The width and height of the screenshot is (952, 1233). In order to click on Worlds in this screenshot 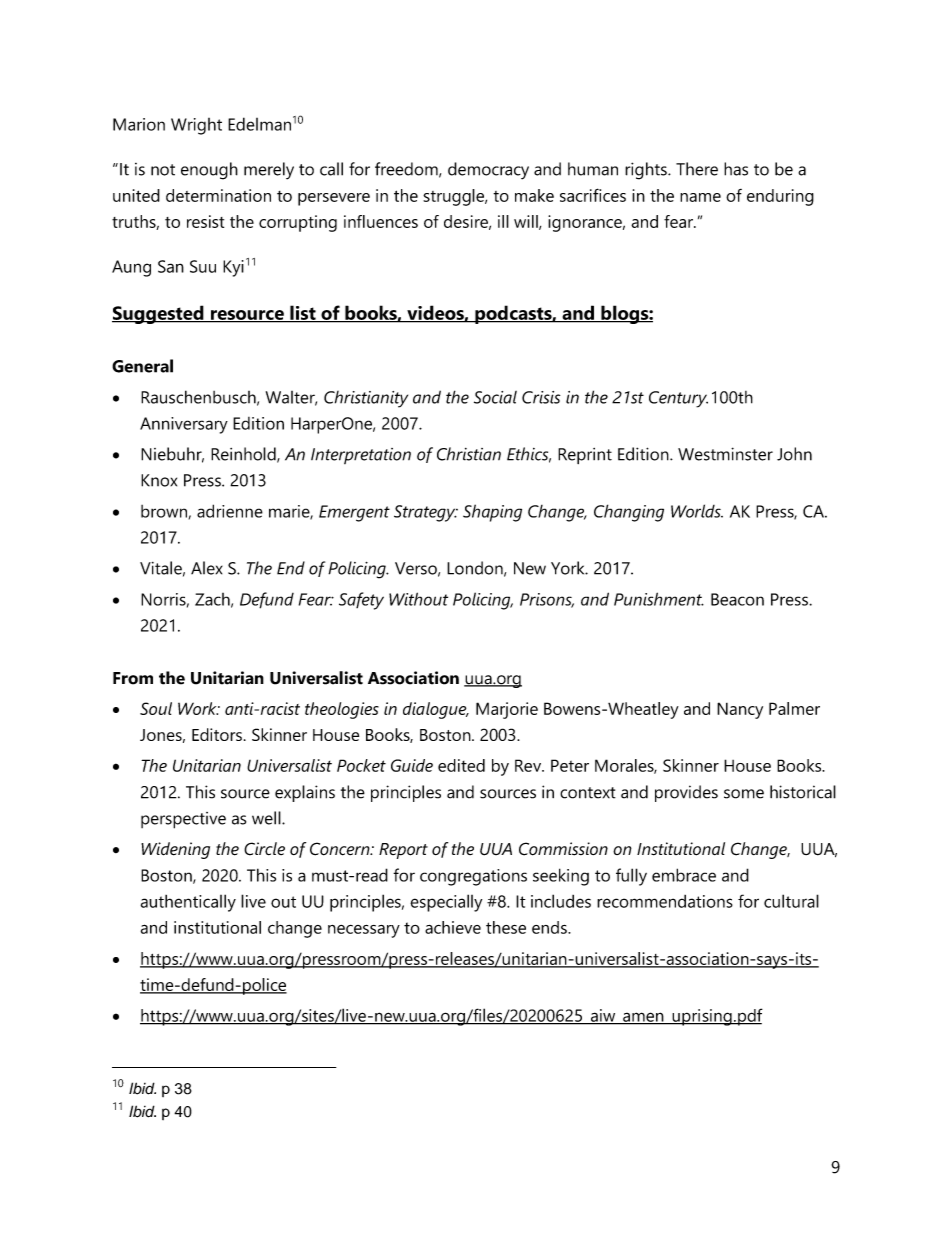, I will do `click(697, 511)`.
